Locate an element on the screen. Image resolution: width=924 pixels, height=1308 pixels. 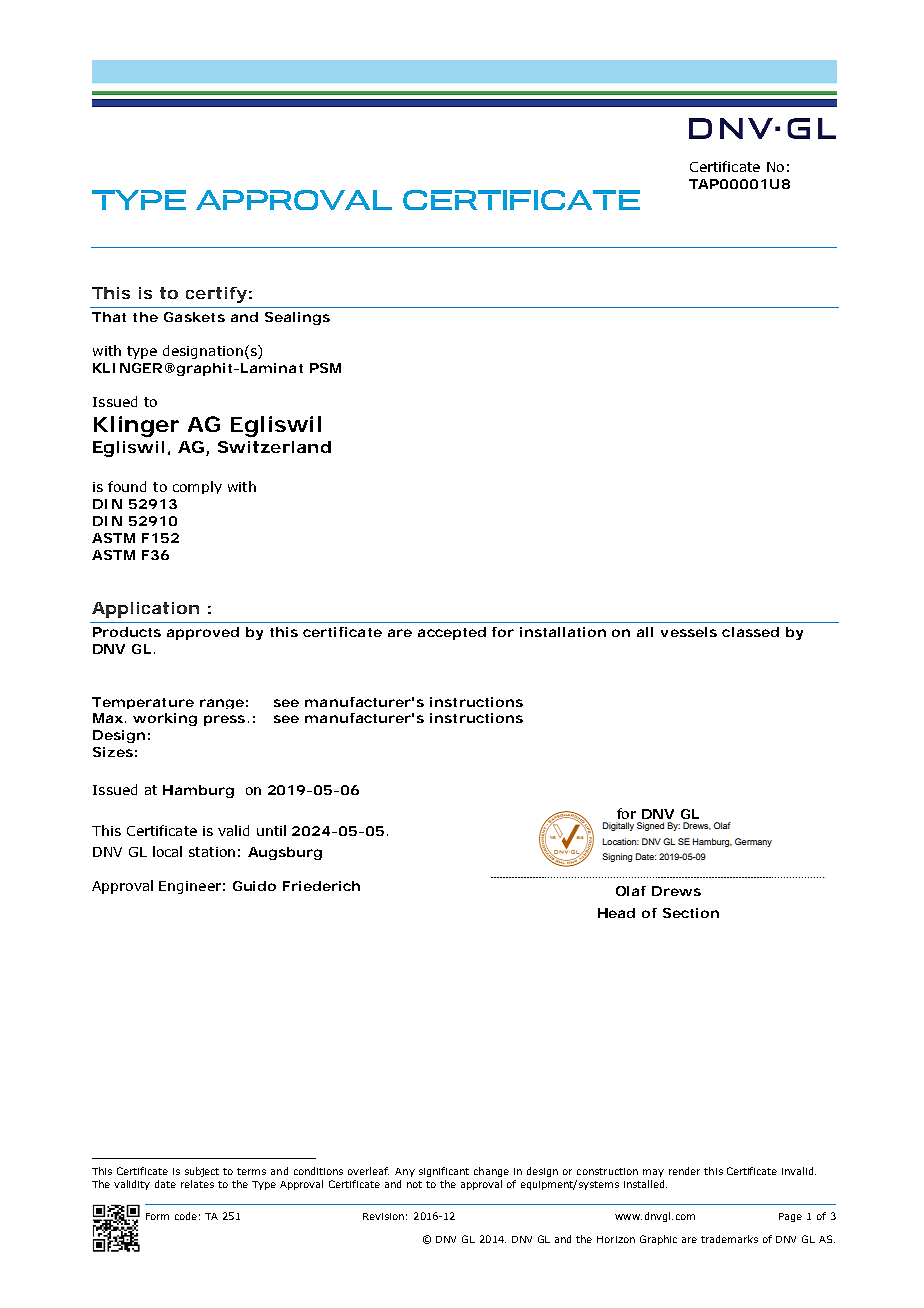
Section is located at coordinates (691, 913).
